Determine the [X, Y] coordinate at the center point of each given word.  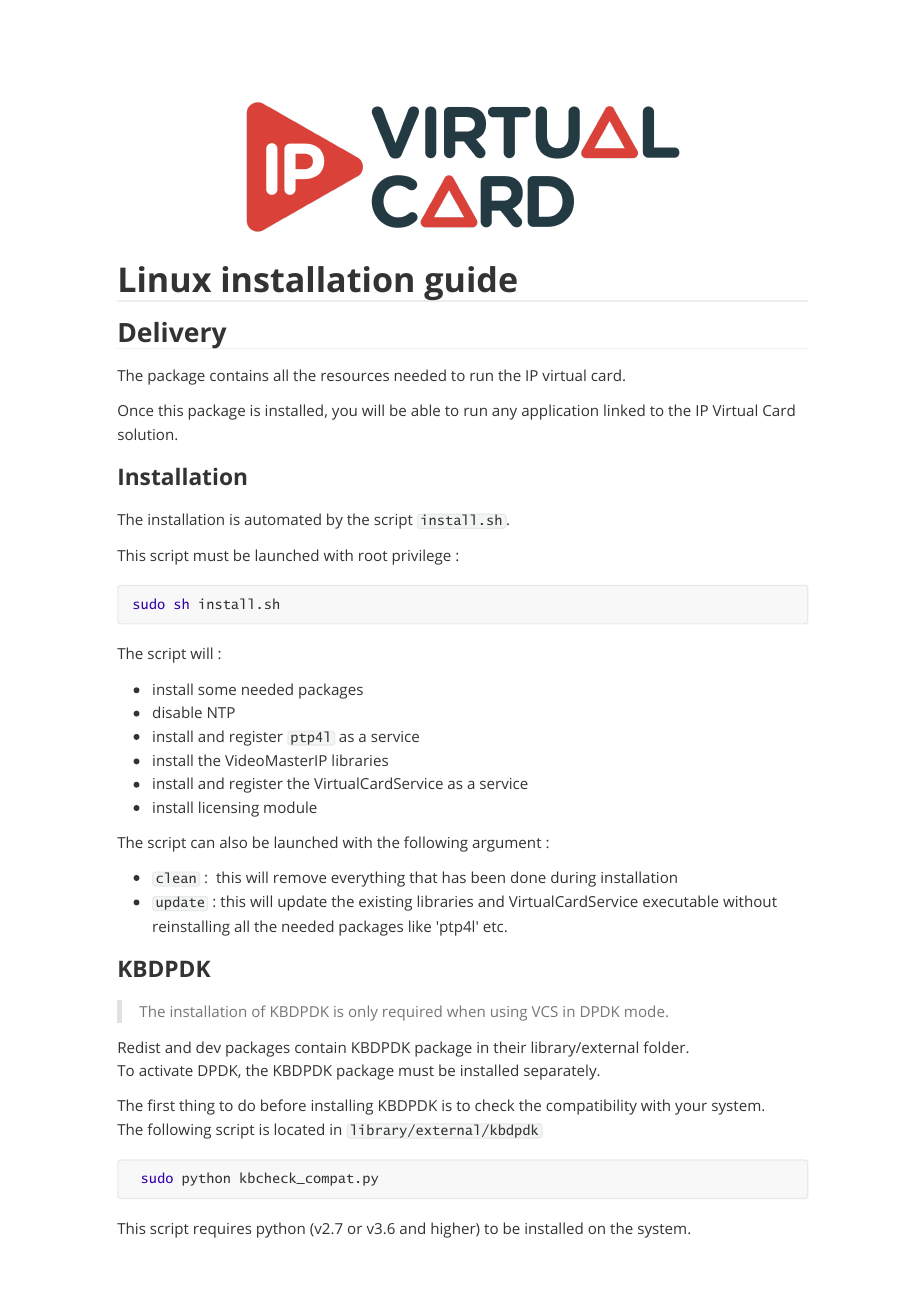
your [691, 1109]
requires [222, 1230]
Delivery [172, 335]
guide [470, 283]
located [299, 1129]
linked [624, 410]
